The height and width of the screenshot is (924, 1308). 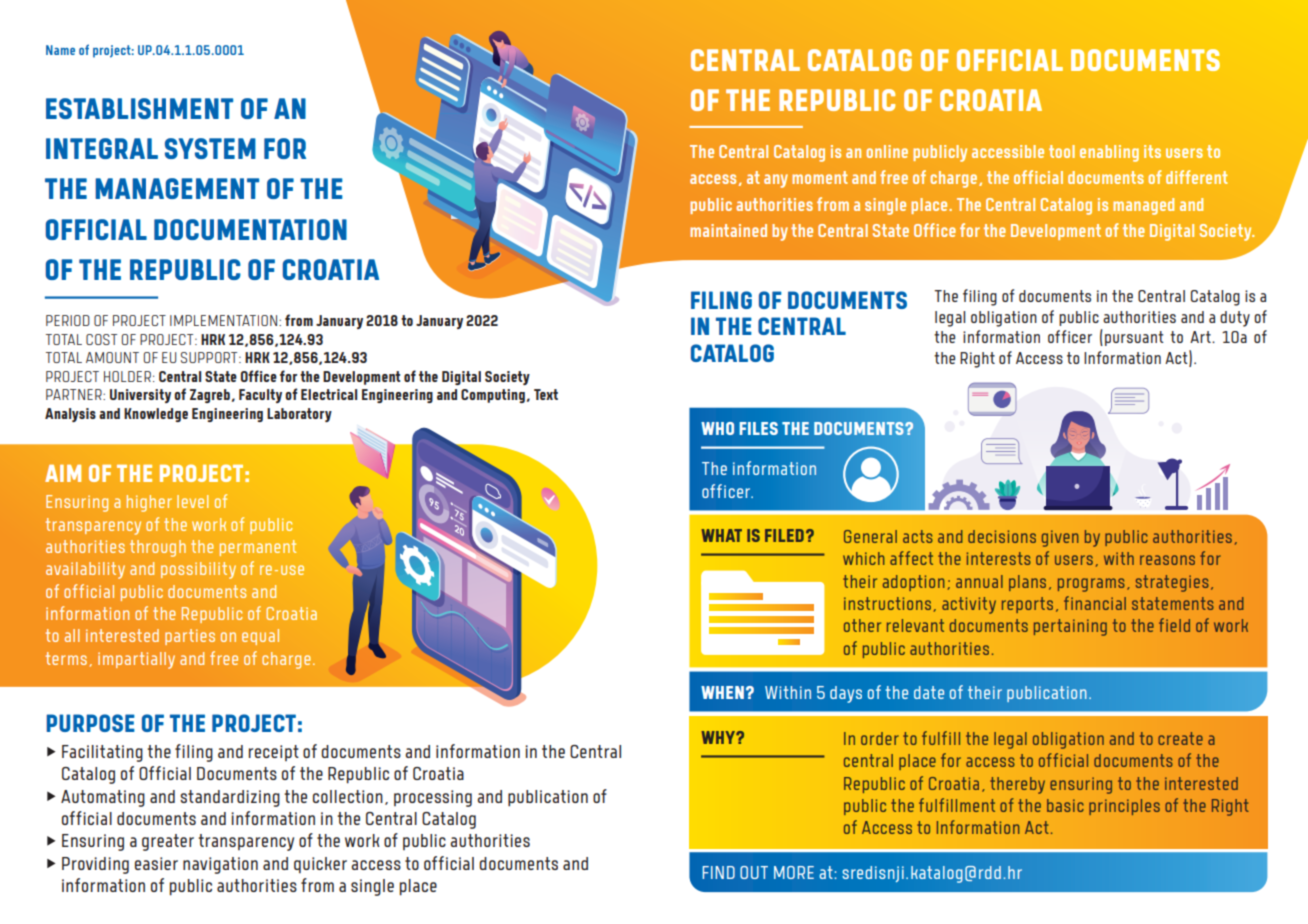 What do you see at coordinates (718, 872) in the screenshot?
I see `FIND` at bounding box center [718, 872].
